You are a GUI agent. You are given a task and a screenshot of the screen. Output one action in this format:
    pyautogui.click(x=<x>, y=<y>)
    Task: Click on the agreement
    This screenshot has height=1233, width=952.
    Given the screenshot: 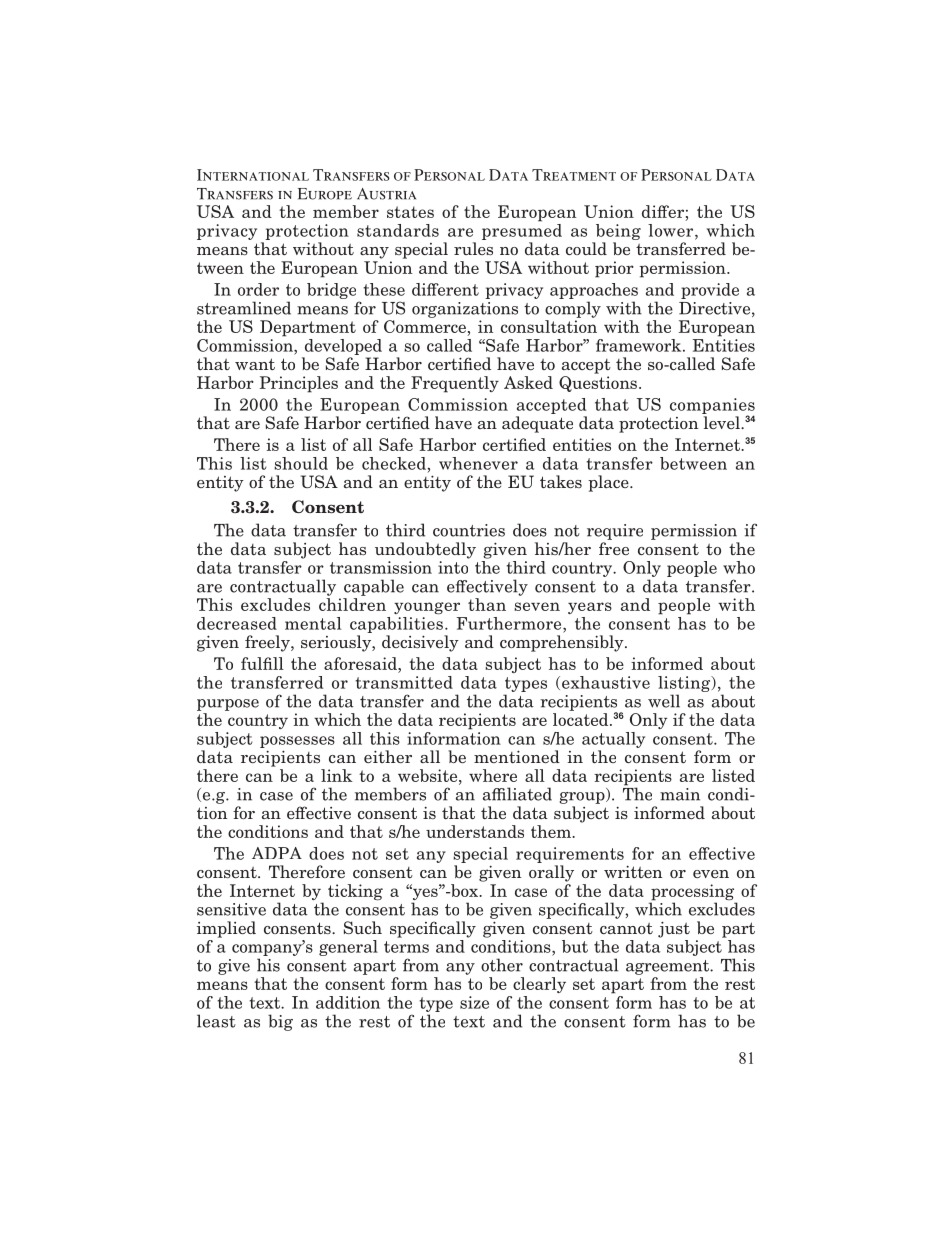 What is the action you would take?
    pyautogui.click(x=668, y=967)
